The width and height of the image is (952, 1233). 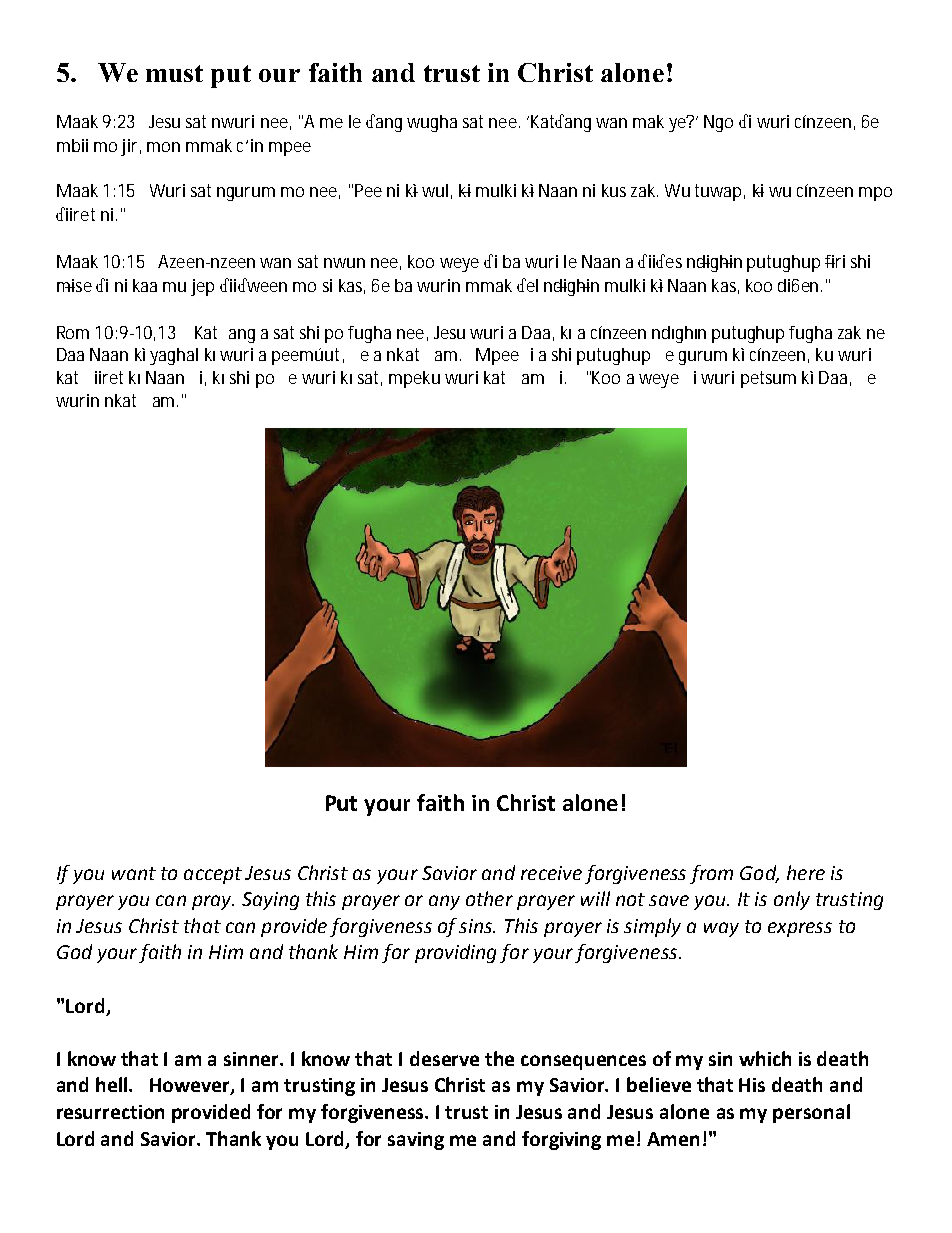 I want to click on here, so click(x=806, y=872).
